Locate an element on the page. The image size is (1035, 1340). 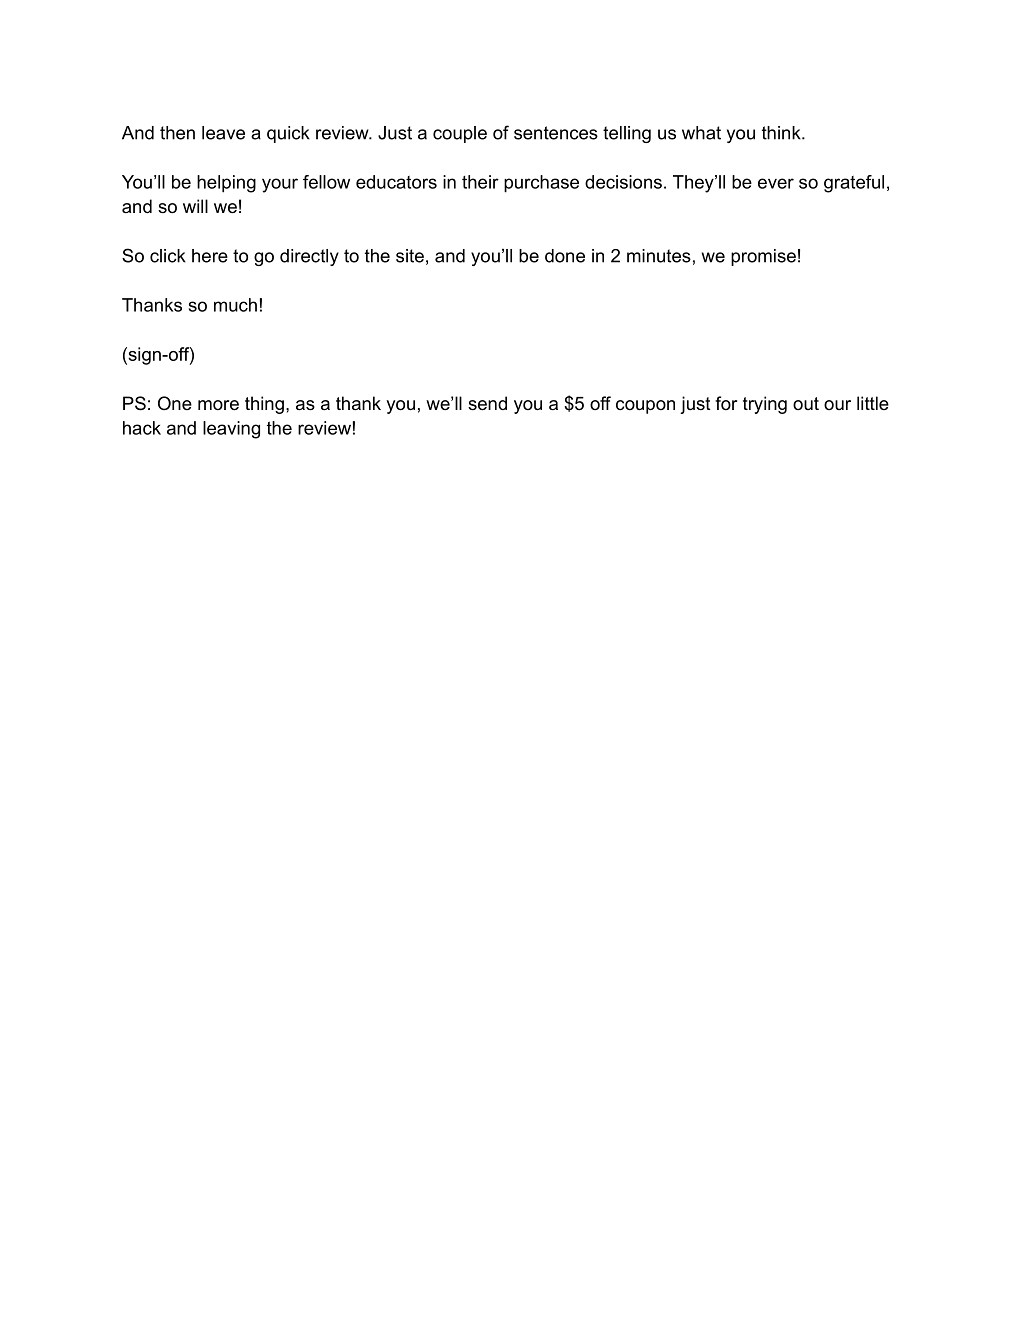
much is located at coordinates (235, 305).
